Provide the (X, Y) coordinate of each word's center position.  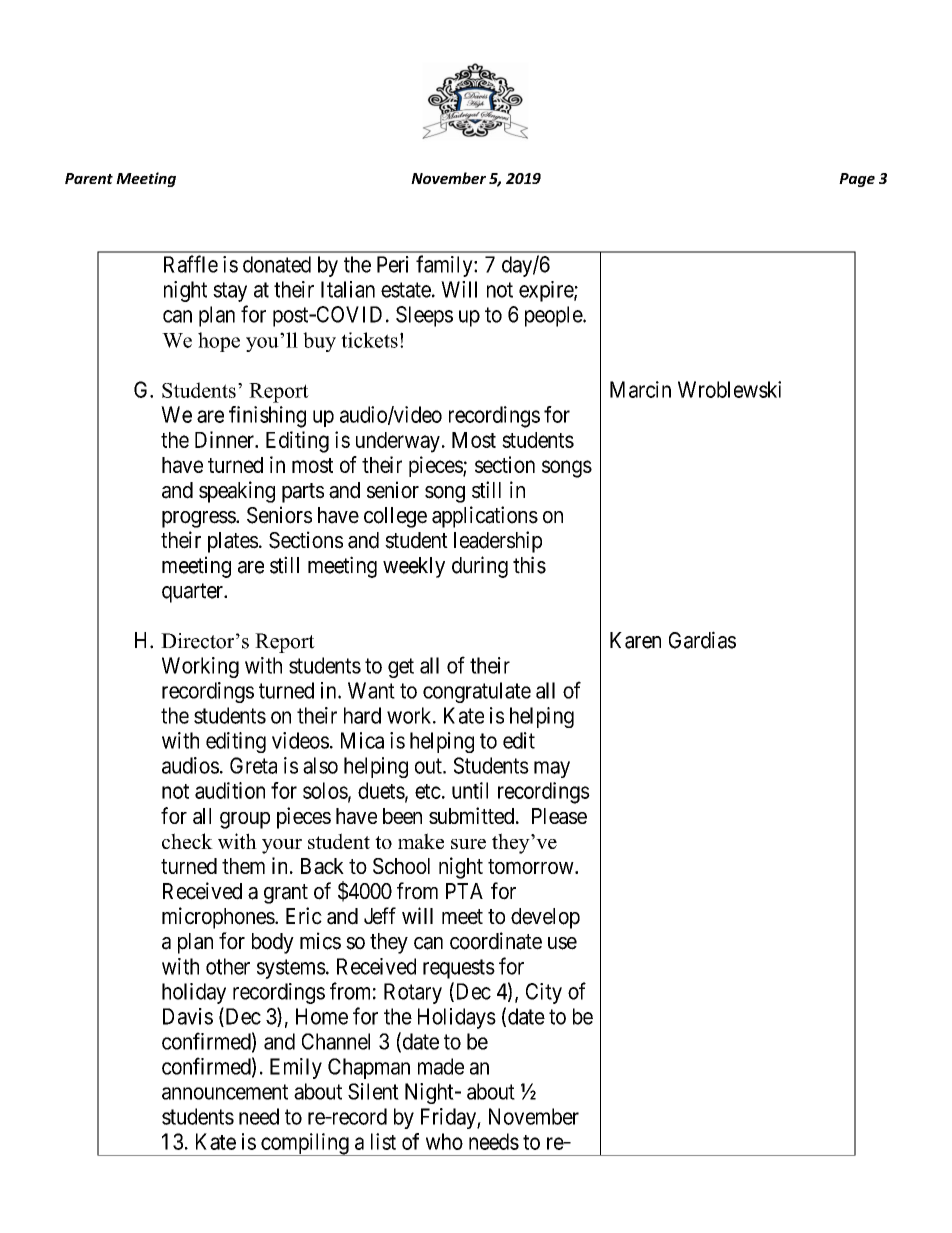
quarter (194, 593)
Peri (393, 264)
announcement (225, 1092)
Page (857, 180)
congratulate (477, 692)
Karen (635, 640)
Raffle (191, 264)
